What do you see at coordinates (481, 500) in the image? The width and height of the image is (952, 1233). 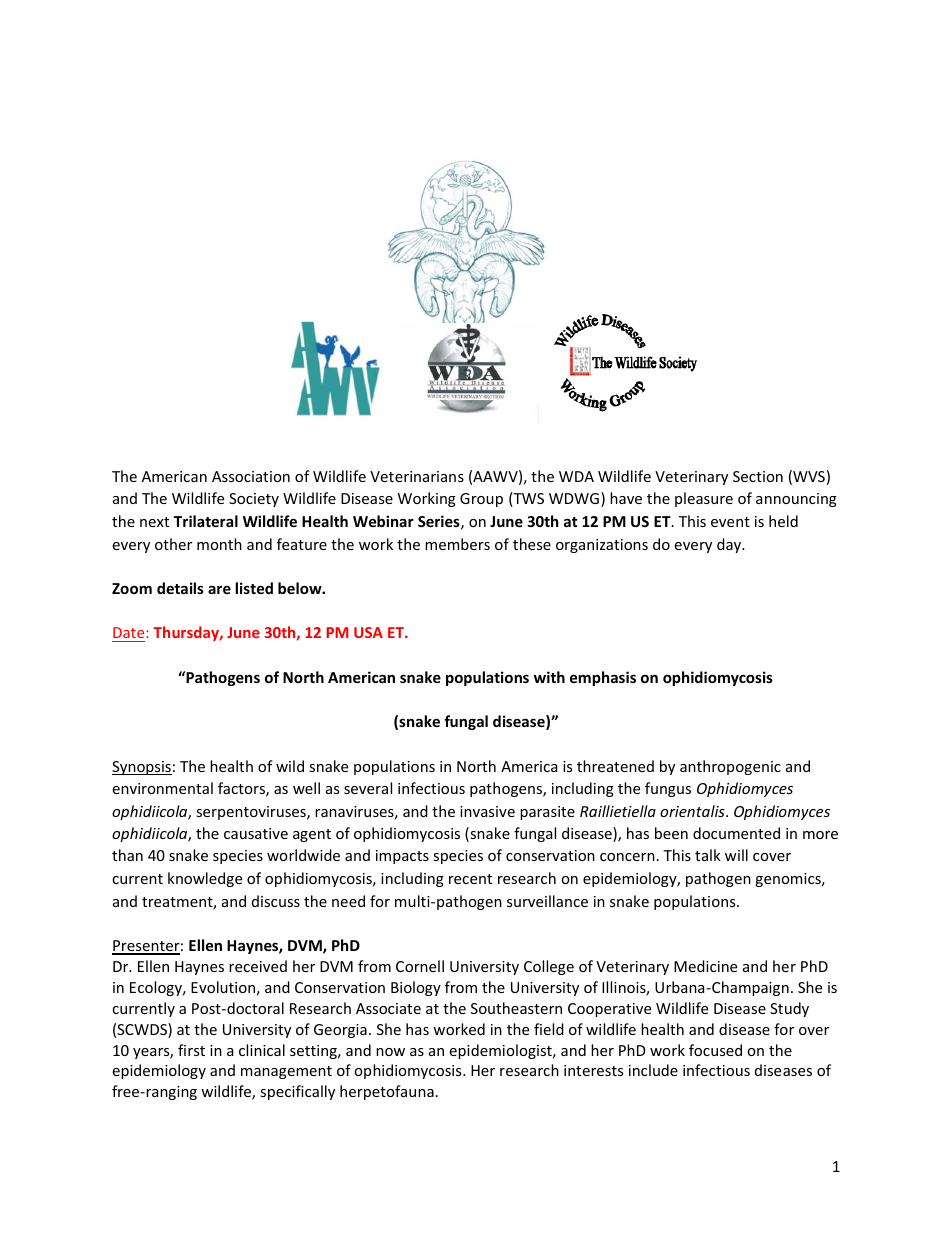 I see `Group` at bounding box center [481, 500].
